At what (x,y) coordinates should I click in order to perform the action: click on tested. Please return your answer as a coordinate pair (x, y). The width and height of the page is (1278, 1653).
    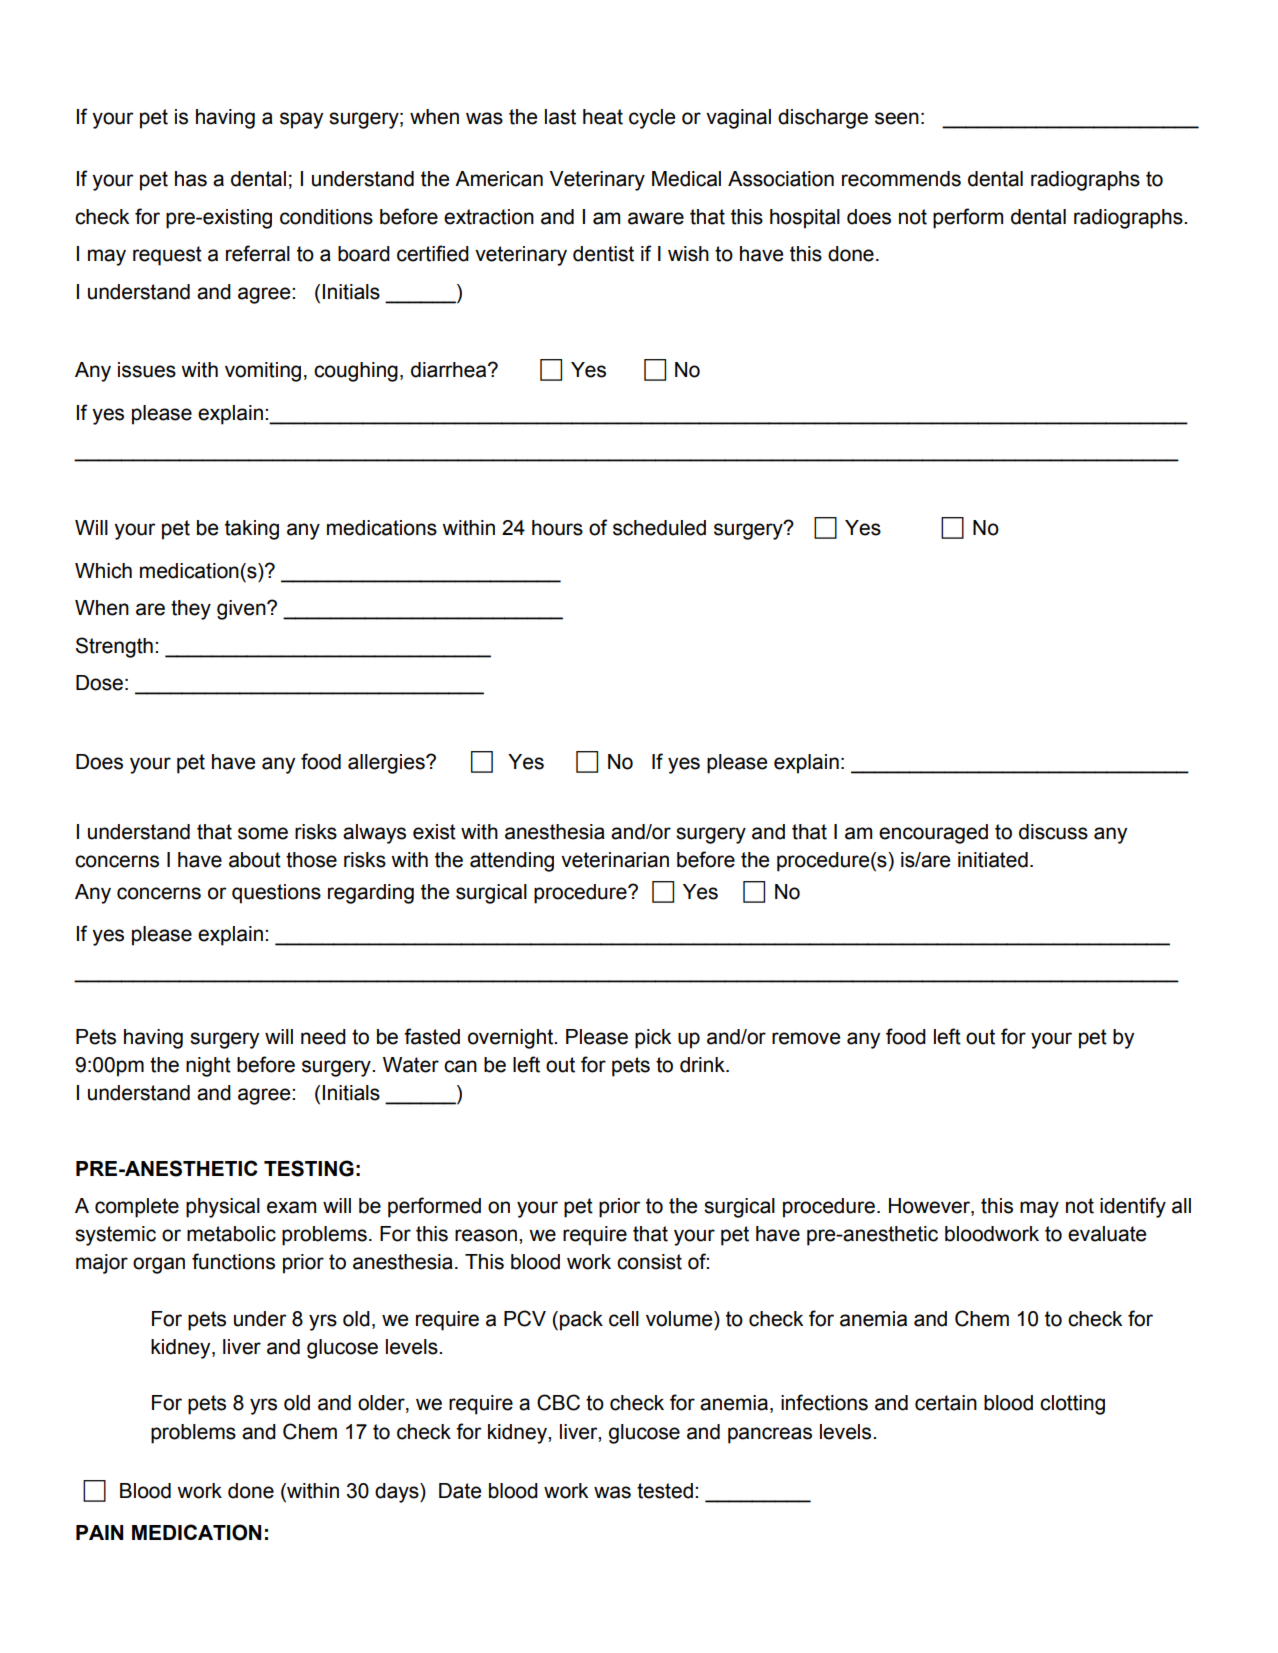
    Looking at the image, I should click on (665, 1491).
